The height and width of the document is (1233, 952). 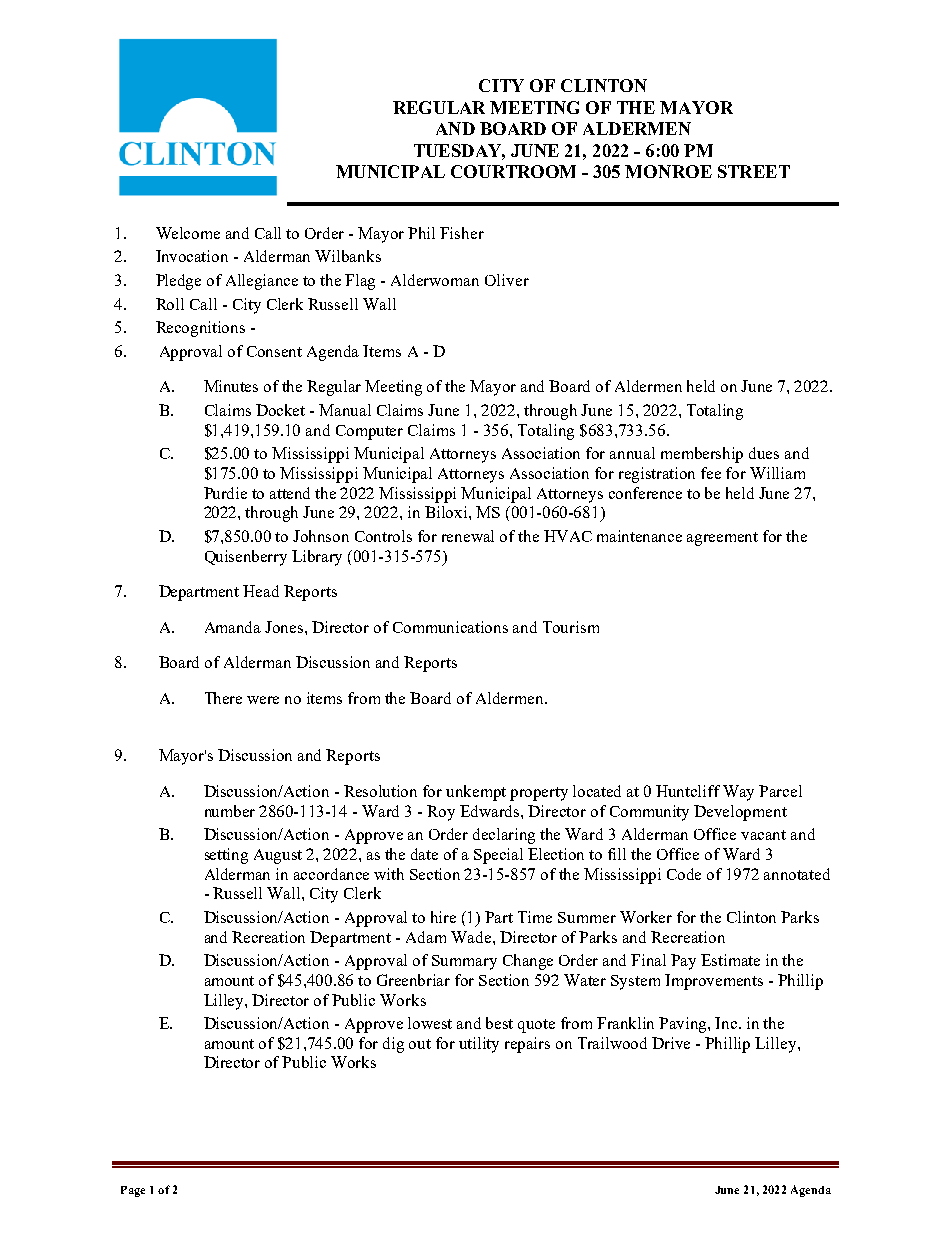 What do you see at coordinates (671, 1043) in the document?
I see `Drive` at bounding box center [671, 1043].
